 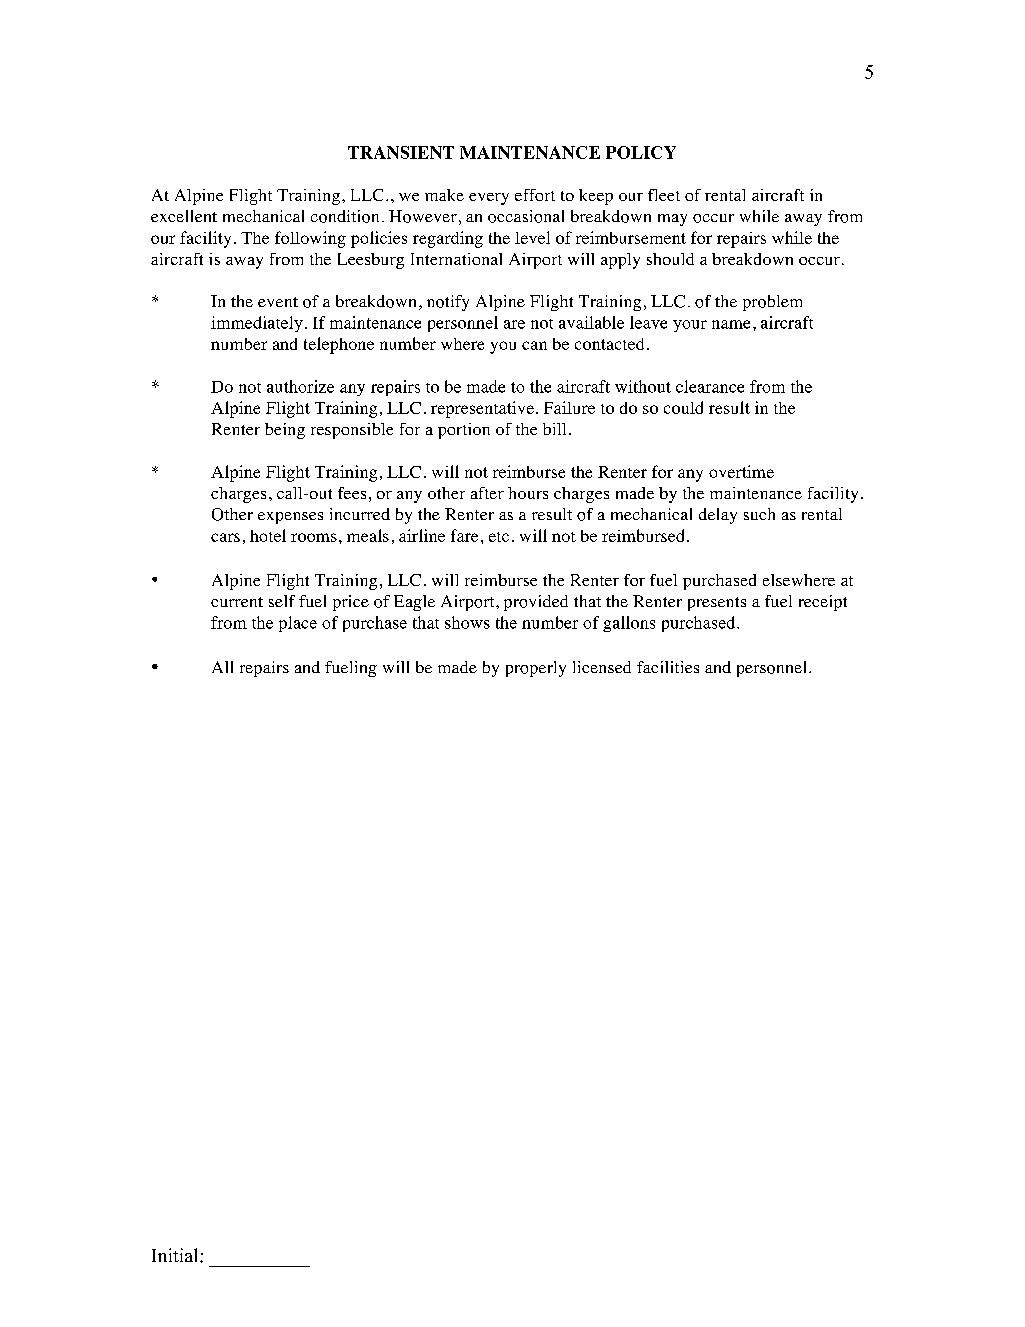 I want to click on place, so click(x=298, y=624).
